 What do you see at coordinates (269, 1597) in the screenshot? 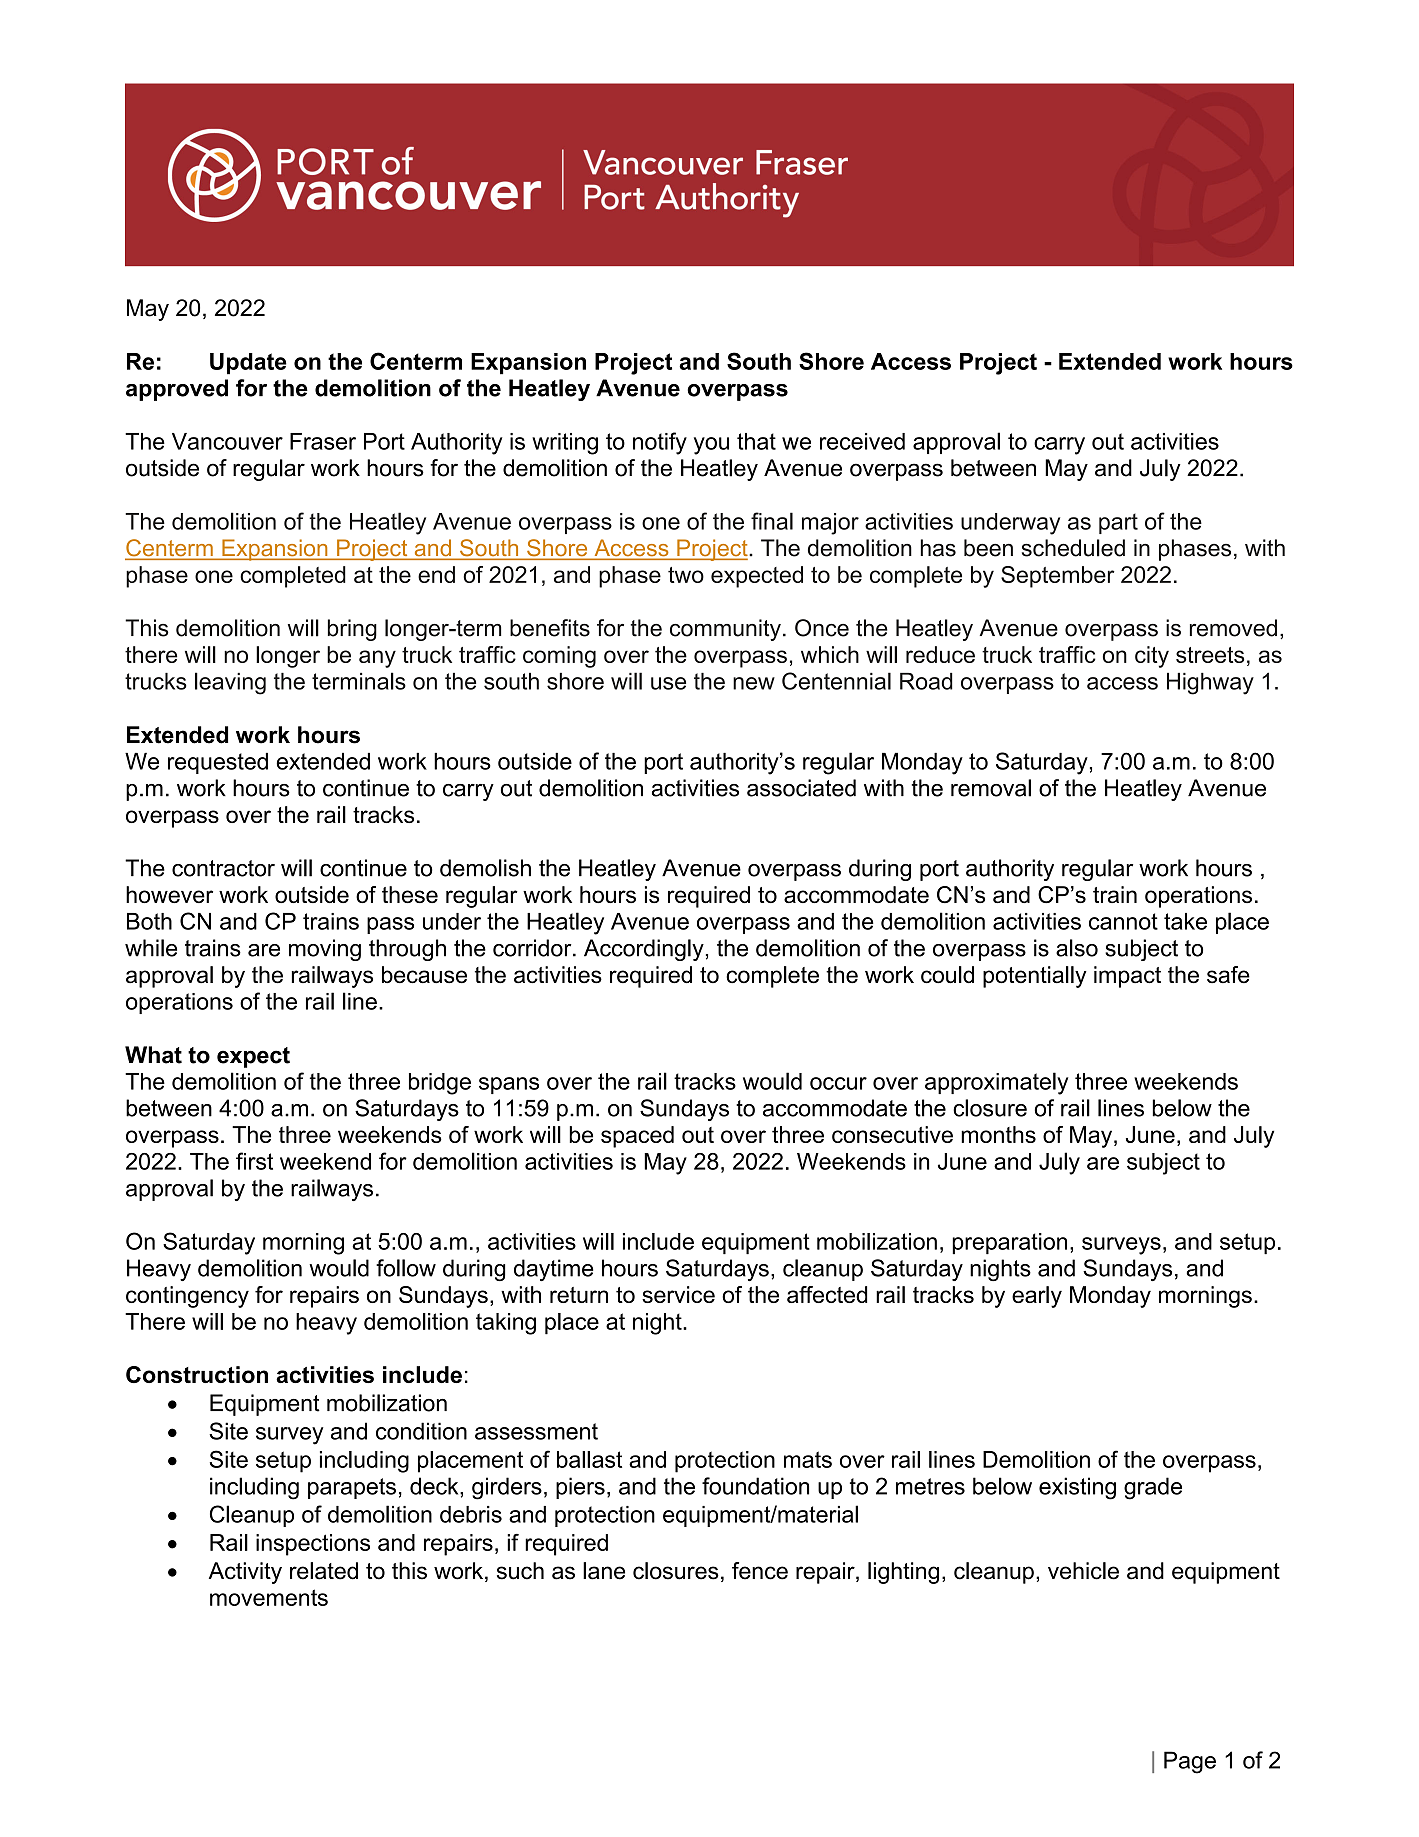
I see `movements` at bounding box center [269, 1597].
